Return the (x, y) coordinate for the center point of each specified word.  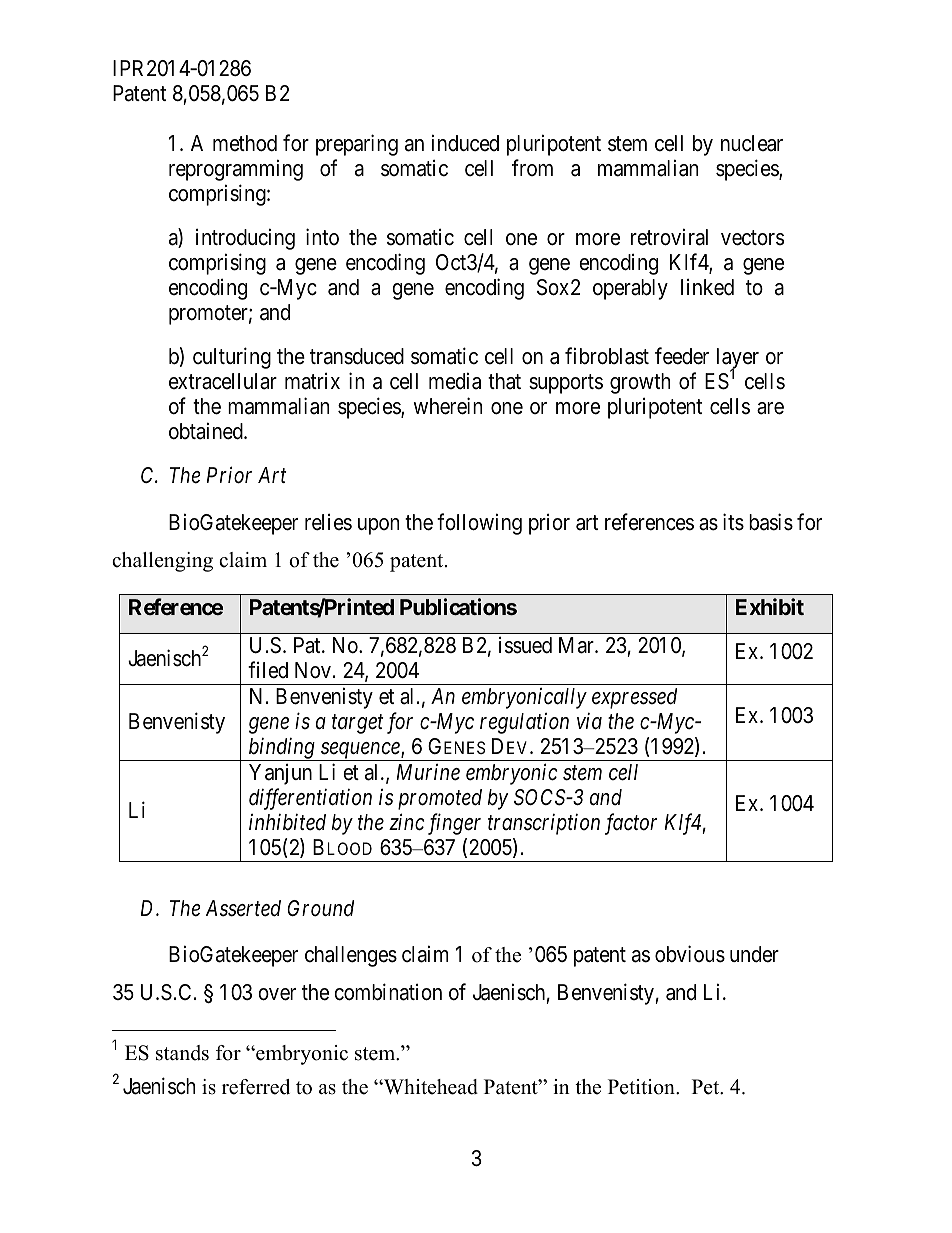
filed (268, 670)
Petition (642, 1087)
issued (525, 645)
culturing (232, 358)
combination (388, 992)
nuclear (752, 143)
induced (465, 143)
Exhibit (770, 606)
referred (256, 1087)
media (455, 381)
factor (631, 824)
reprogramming (236, 170)
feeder (682, 356)
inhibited (287, 822)
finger (454, 824)
